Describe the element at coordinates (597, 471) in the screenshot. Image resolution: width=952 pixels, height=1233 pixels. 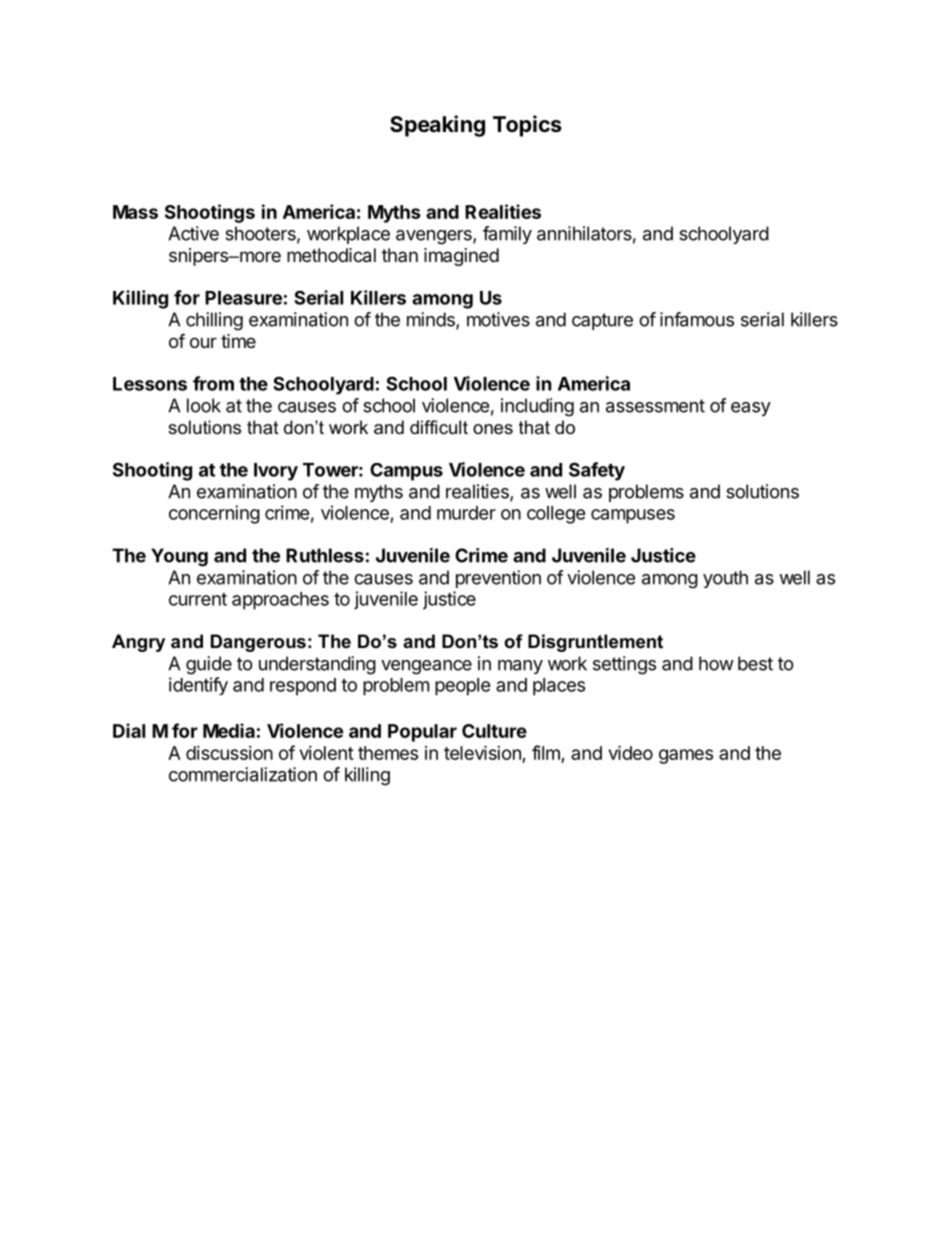
I see `Safety` at that location.
